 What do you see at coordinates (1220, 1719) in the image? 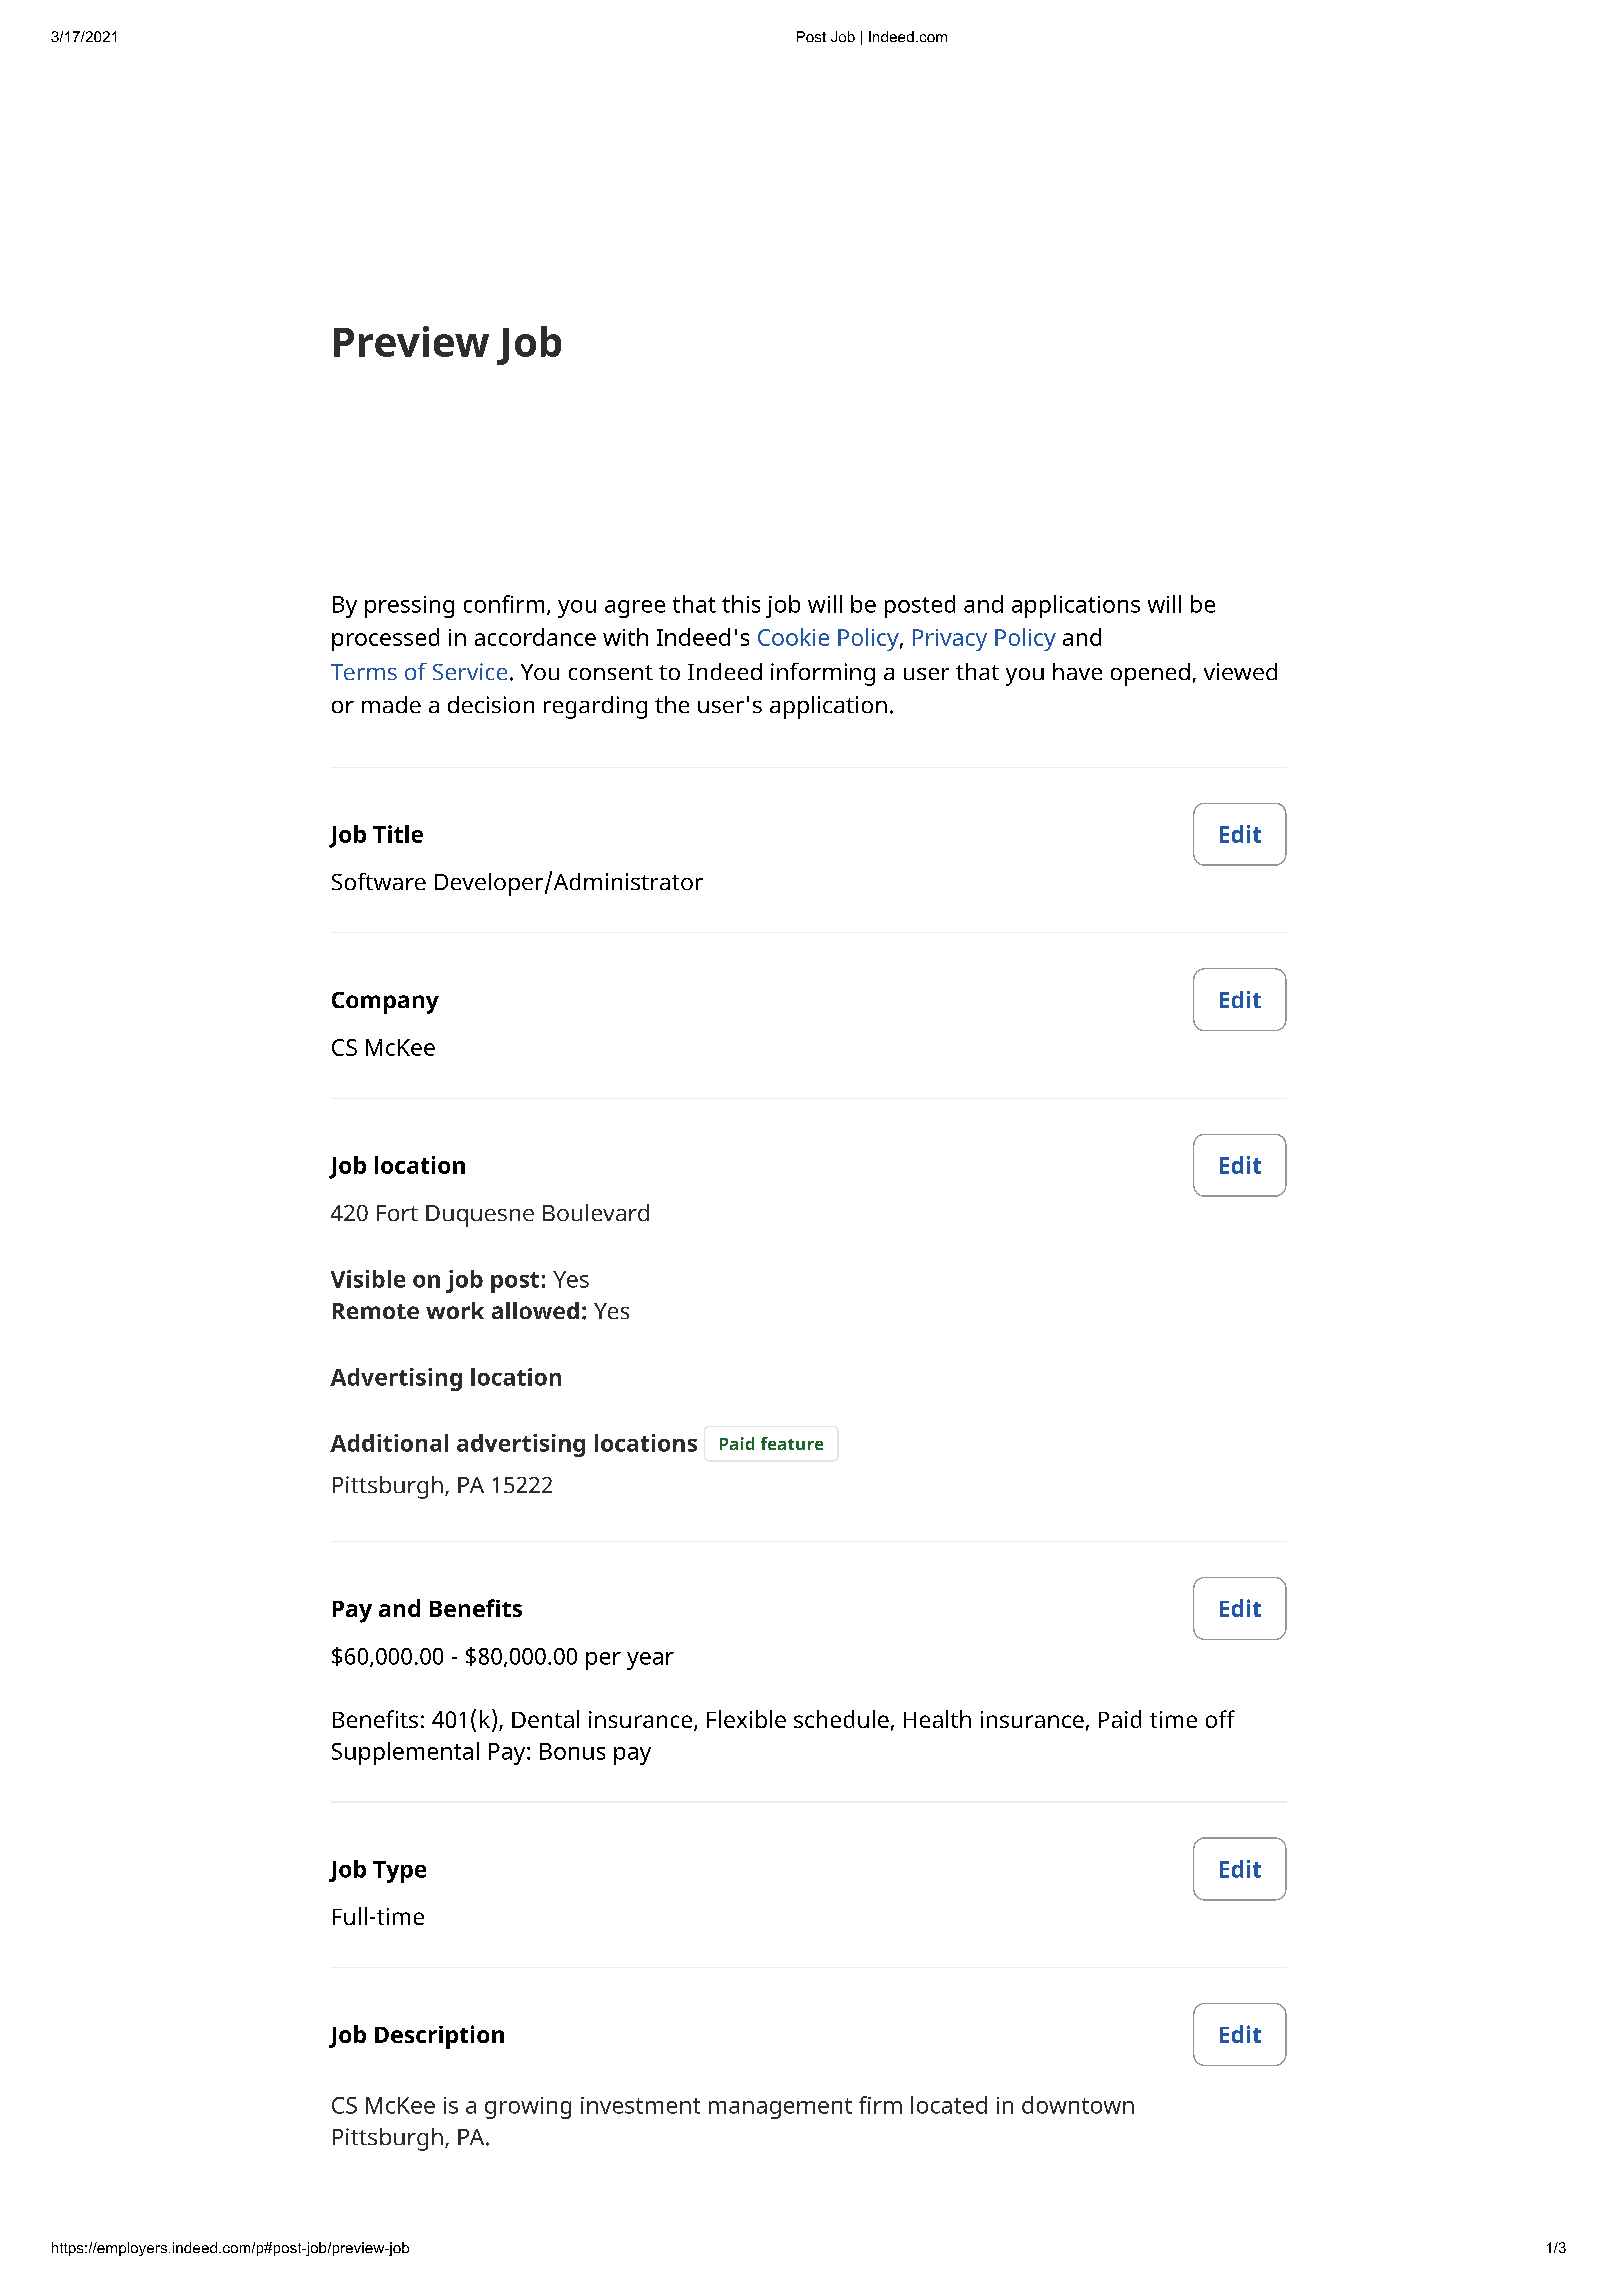
I see `off` at bounding box center [1220, 1719].
